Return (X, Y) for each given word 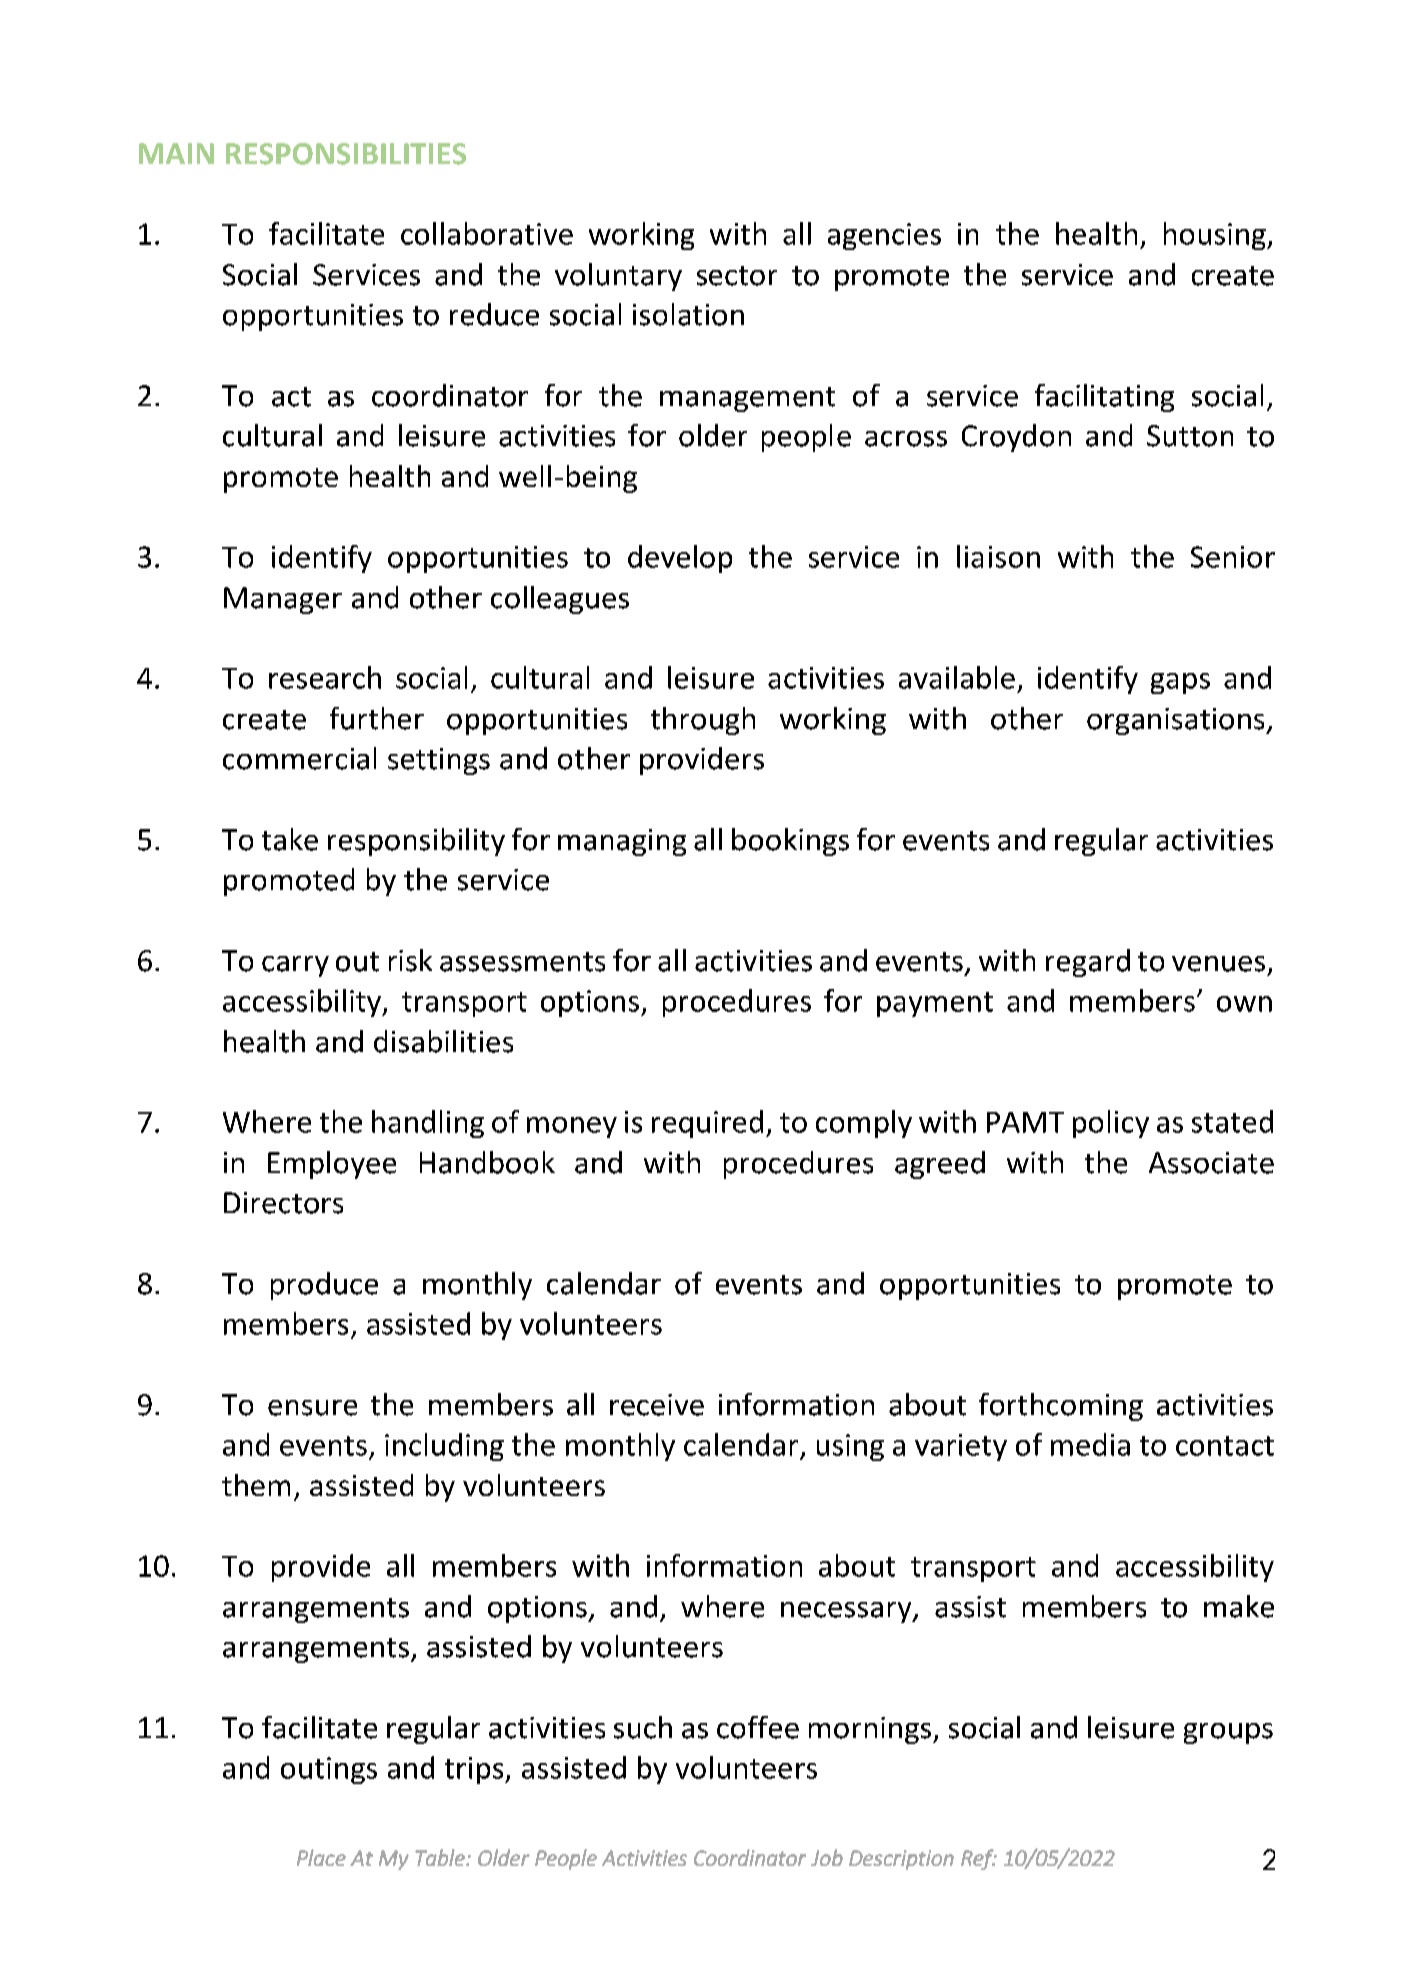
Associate (1211, 1163)
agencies (884, 236)
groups (1228, 1733)
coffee (758, 1727)
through (703, 721)
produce (324, 1286)
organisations (1177, 721)
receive (657, 1405)
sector (737, 276)
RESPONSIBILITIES (346, 154)
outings (329, 1770)
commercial (299, 758)
